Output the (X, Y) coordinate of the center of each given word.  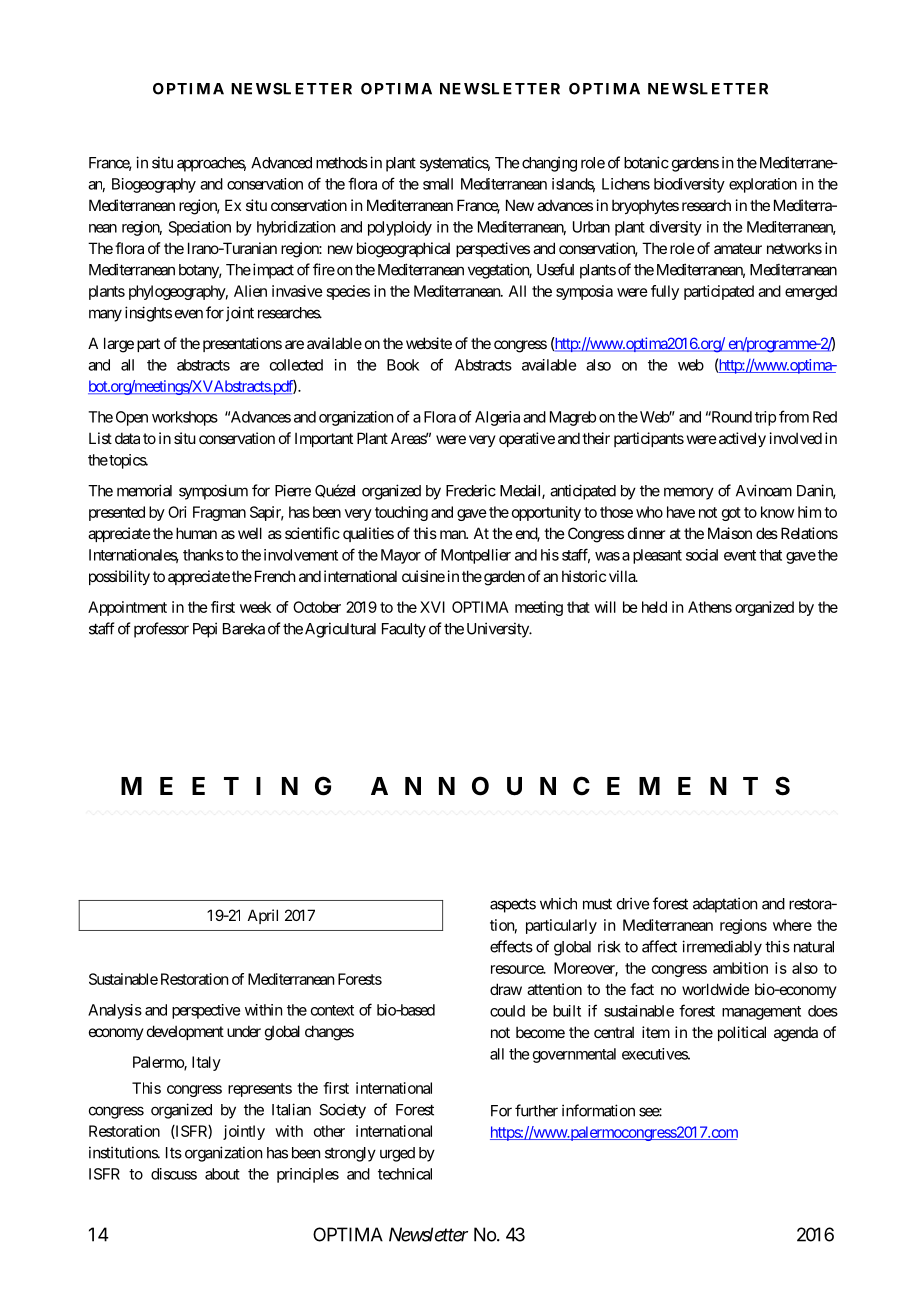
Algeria (497, 418)
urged (397, 1154)
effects (511, 946)
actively (741, 439)
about (222, 1174)
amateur (738, 248)
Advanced (281, 163)
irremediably (722, 948)
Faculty (404, 630)
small (438, 184)
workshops (185, 418)
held (654, 607)
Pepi (205, 630)
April (263, 916)
